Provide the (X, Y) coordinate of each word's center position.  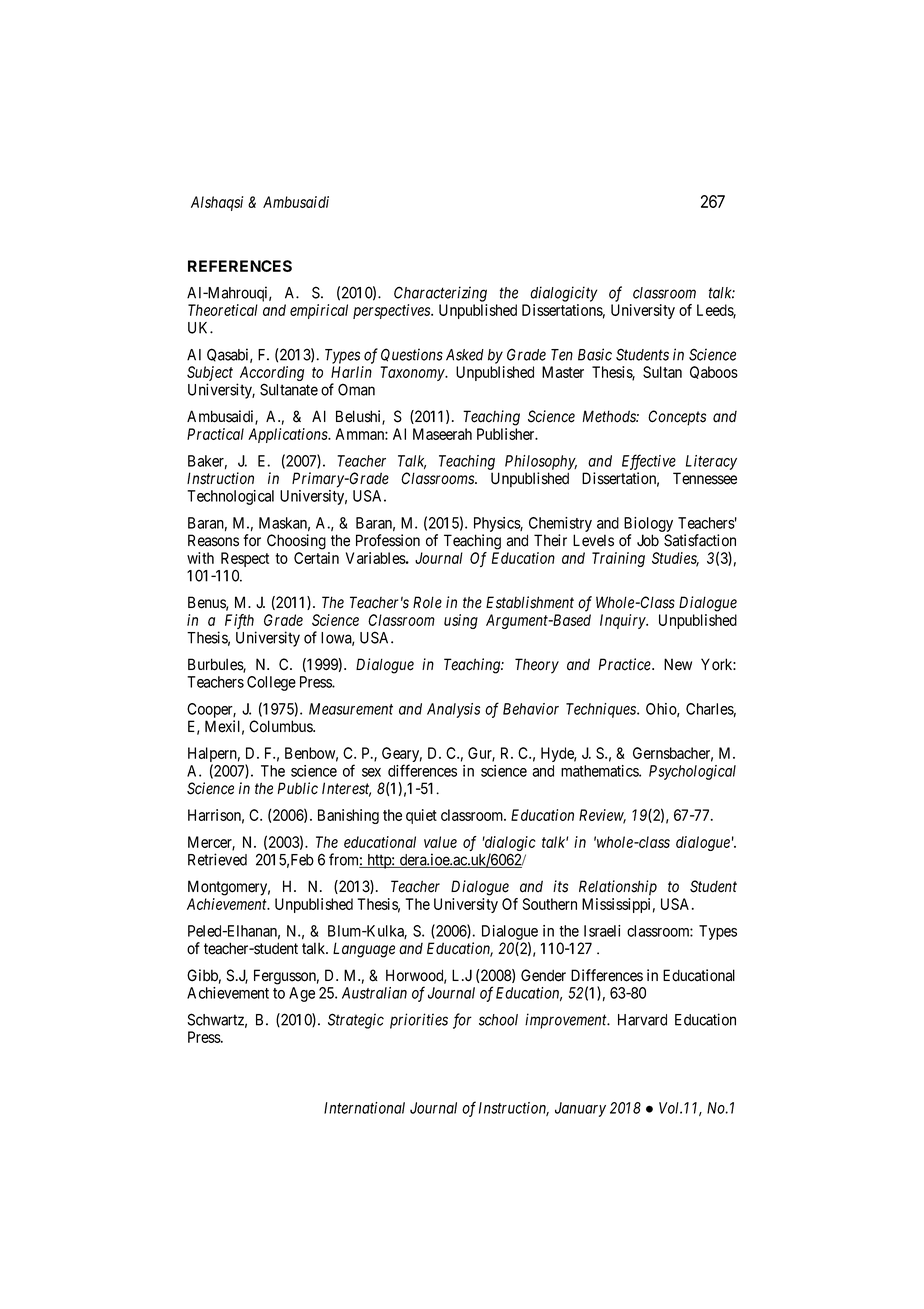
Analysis (453, 710)
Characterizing (440, 294)
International (364, 1108)
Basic (595, 354)
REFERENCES (240, 266)
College (271, 683)
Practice (626, 664)
